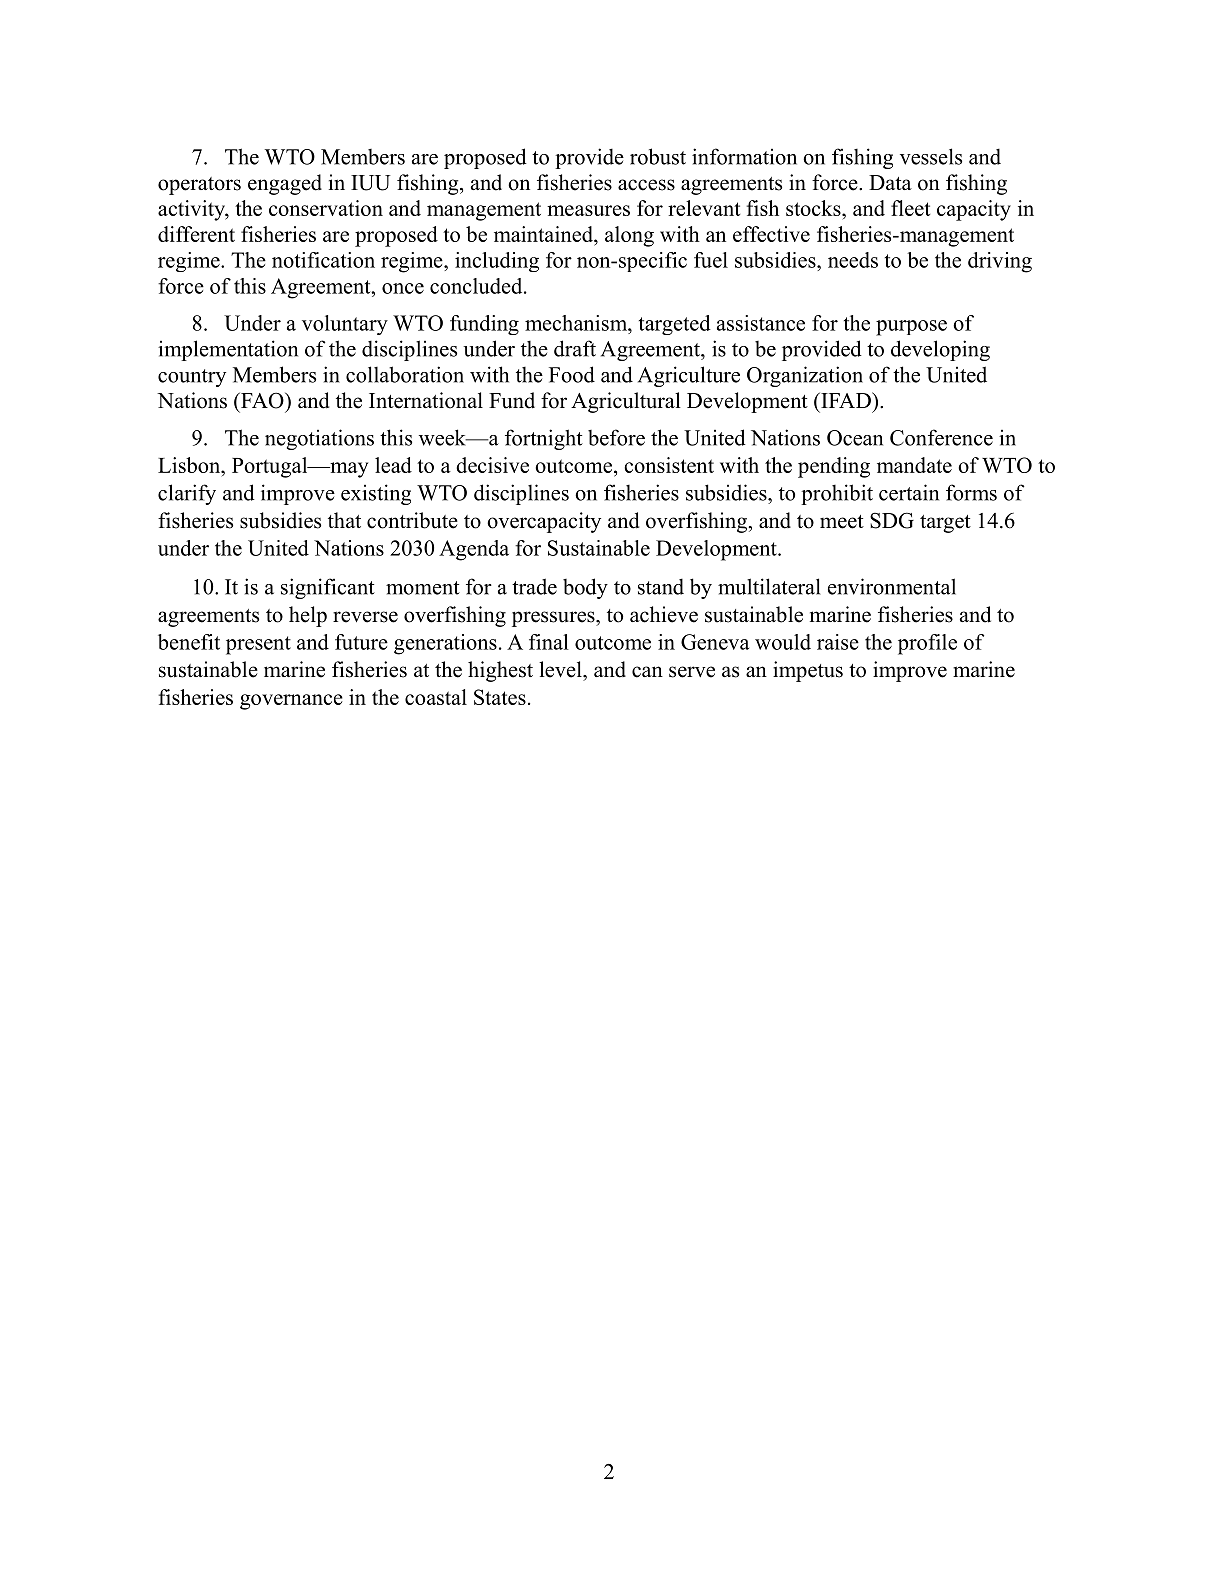 The height and width of the image is (1577, 1218). Describe the element at coordinates (892, 586) in the image. I see `environmental` at that location.
